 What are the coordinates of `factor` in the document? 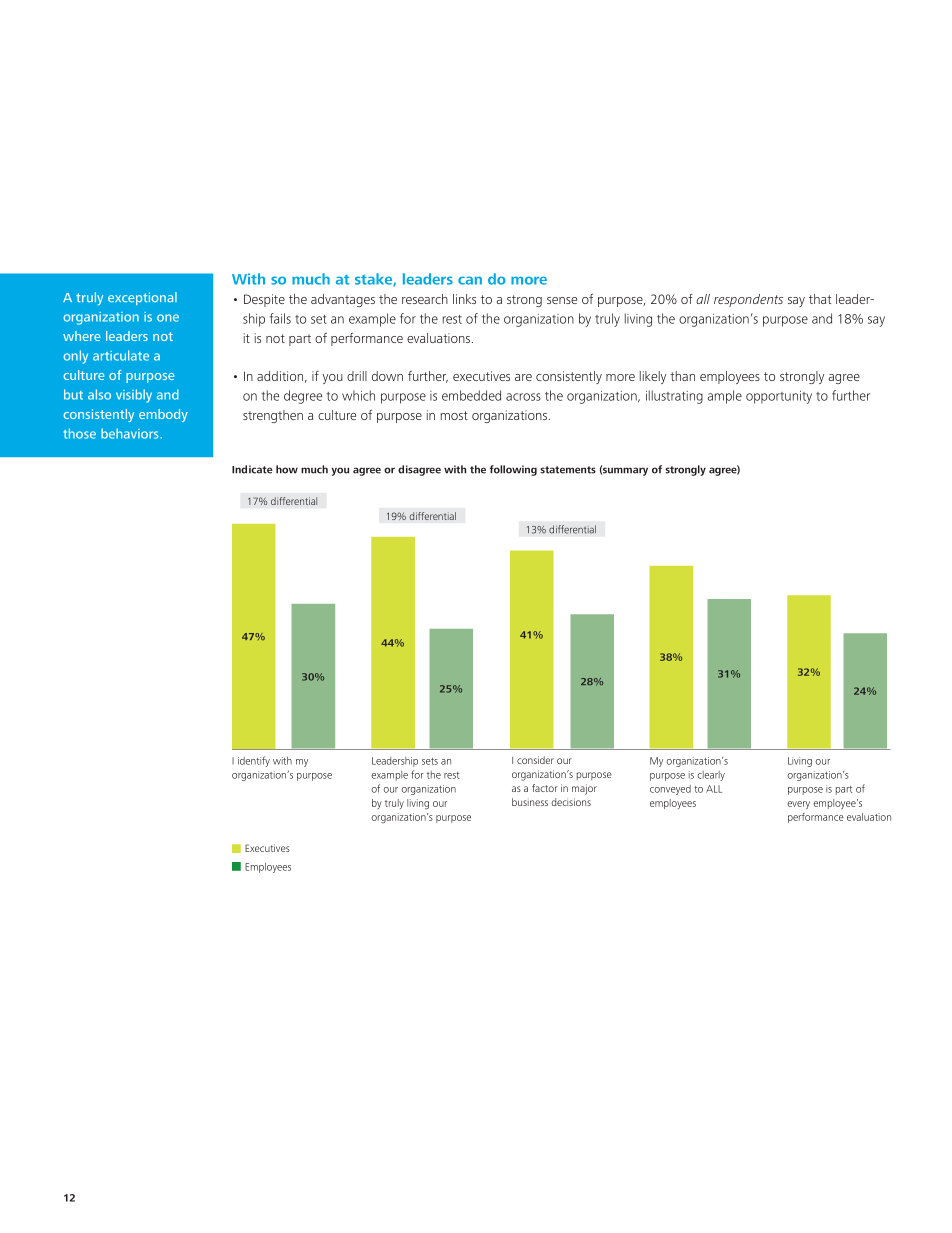 It's located at (545, 788).
